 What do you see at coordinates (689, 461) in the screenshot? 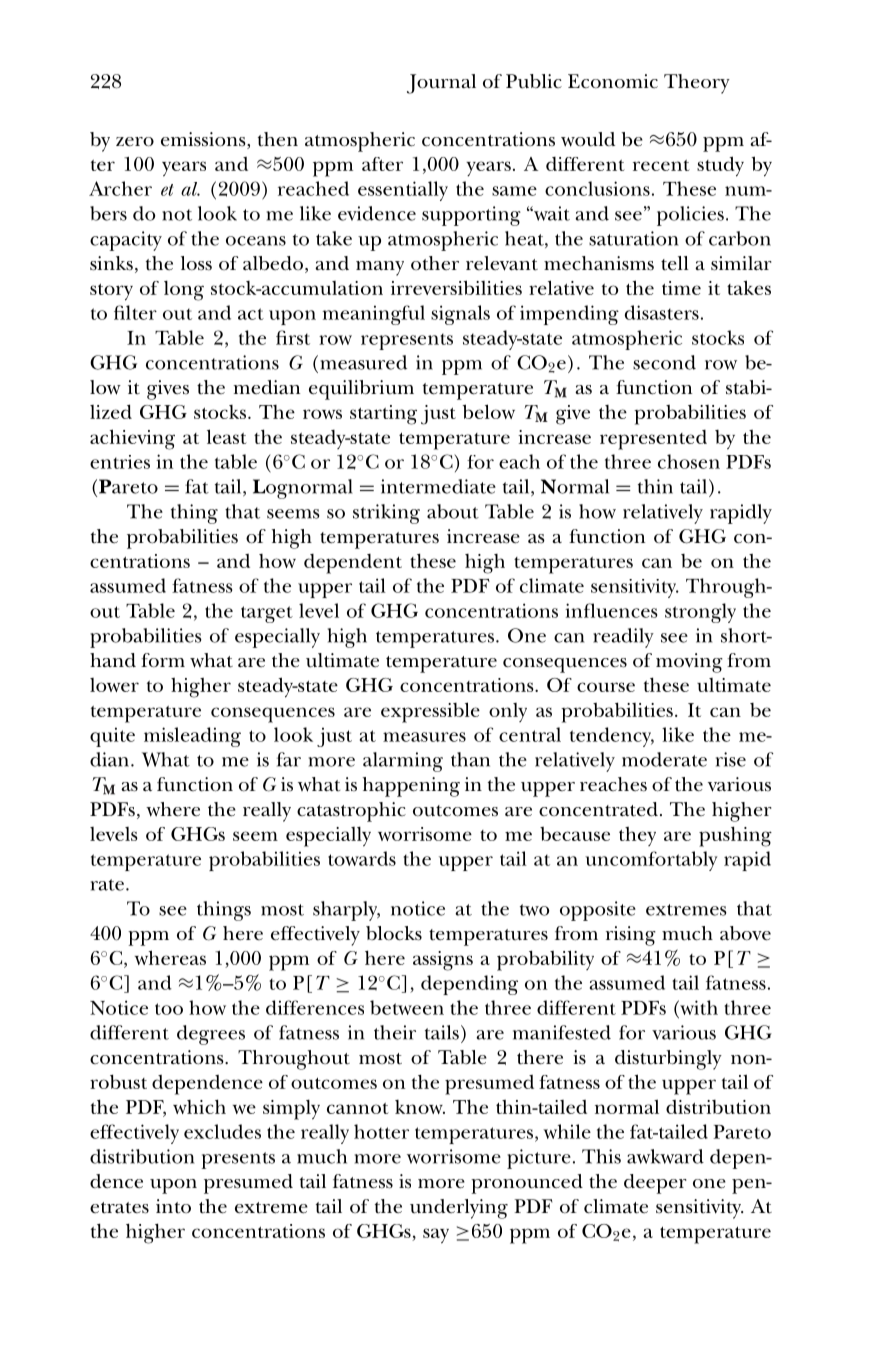
I see `chosen` at bounding box center [689, 461].
